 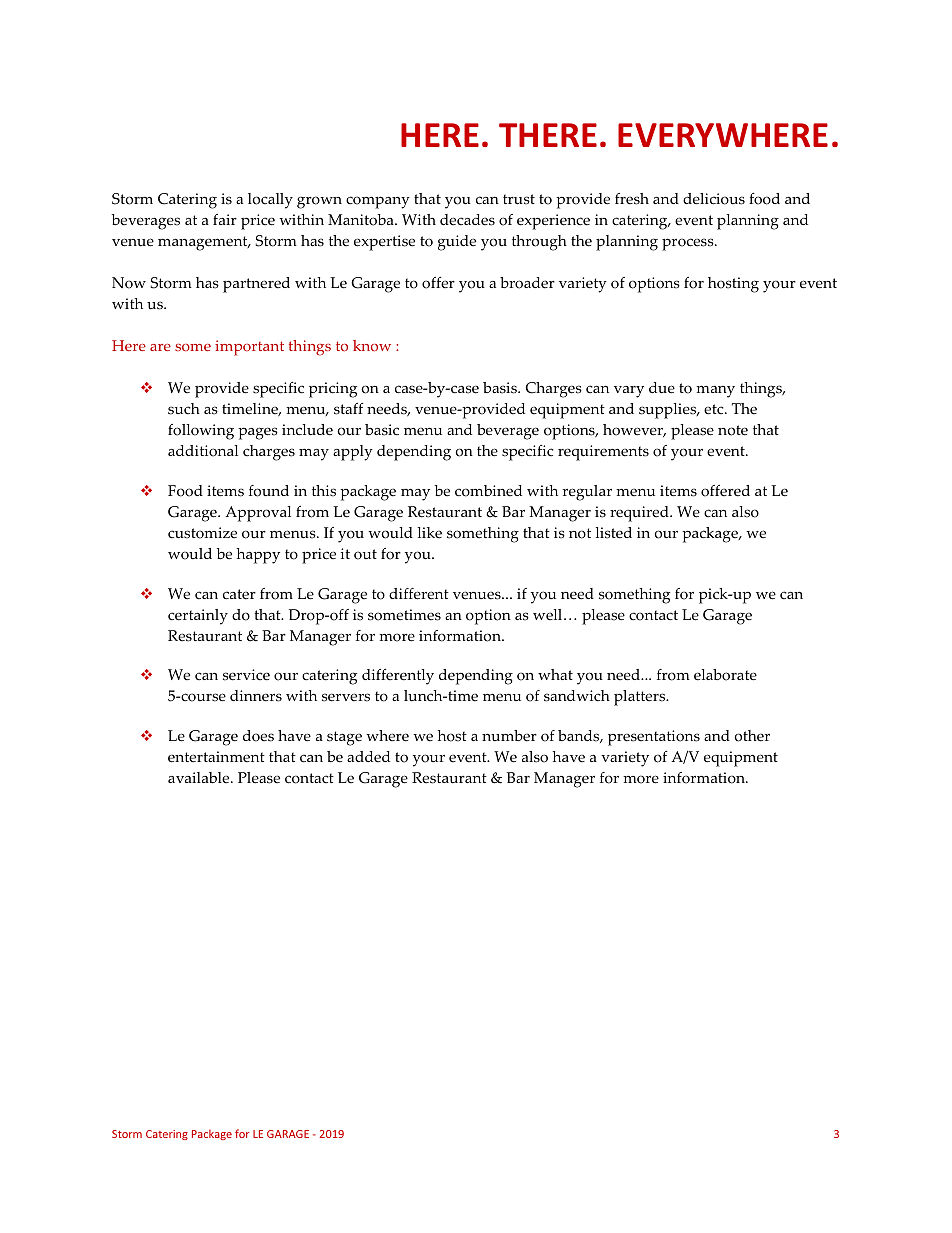 What do you see at coordinates (216, 757) in the screenshot?
I see `entertainment` at bounding box center [216, 757].
